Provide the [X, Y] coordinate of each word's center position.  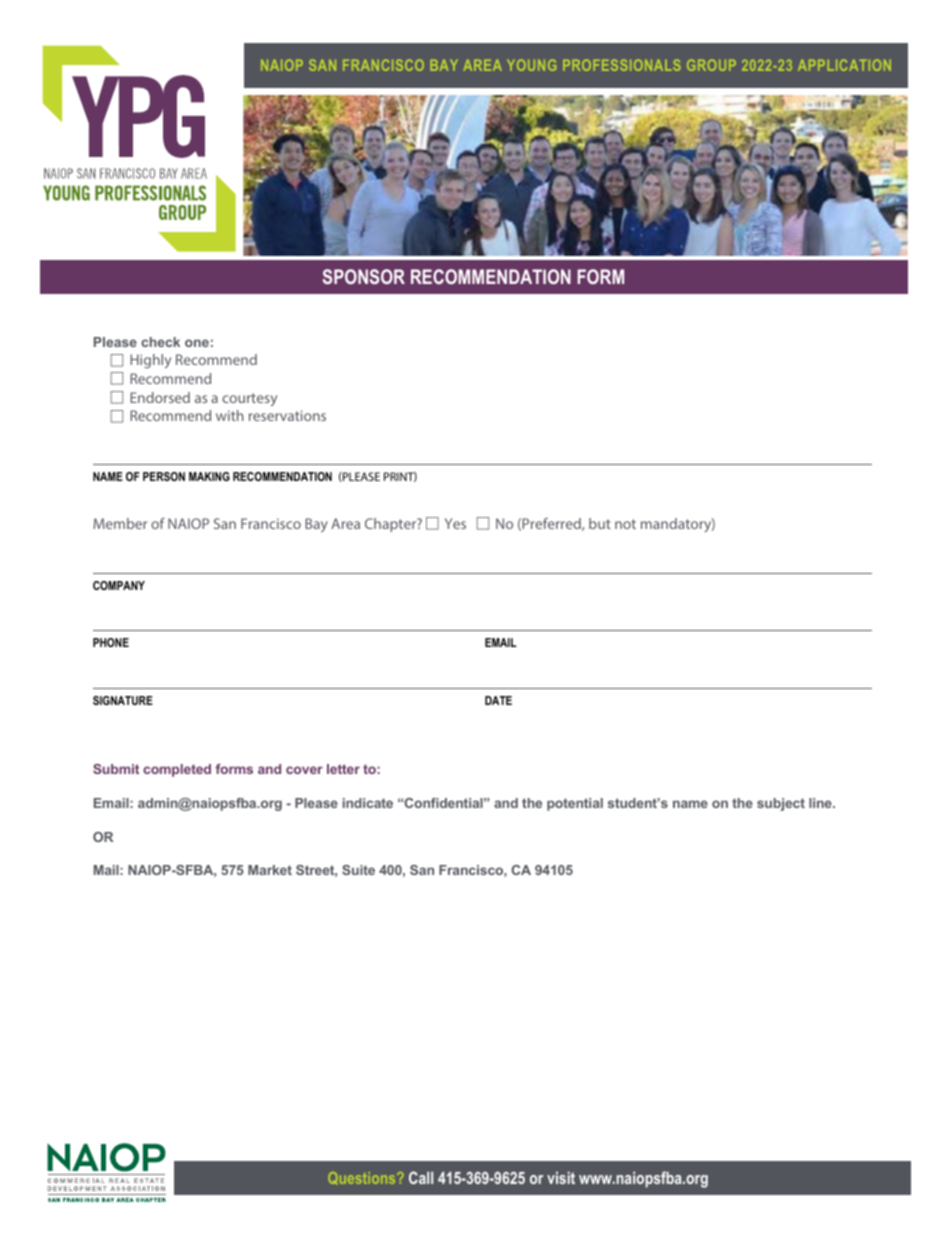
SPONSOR [364, 276]
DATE [498, 700]
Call [421, 1177]
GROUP [711, 65]
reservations [287, 415]
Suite [358, 870]
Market [270, 870]
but [600, 523]
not [625, 524]
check [160, 342]
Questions [363, 1178]
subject [781, 804]
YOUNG [531, 65]
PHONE [111, 642]
